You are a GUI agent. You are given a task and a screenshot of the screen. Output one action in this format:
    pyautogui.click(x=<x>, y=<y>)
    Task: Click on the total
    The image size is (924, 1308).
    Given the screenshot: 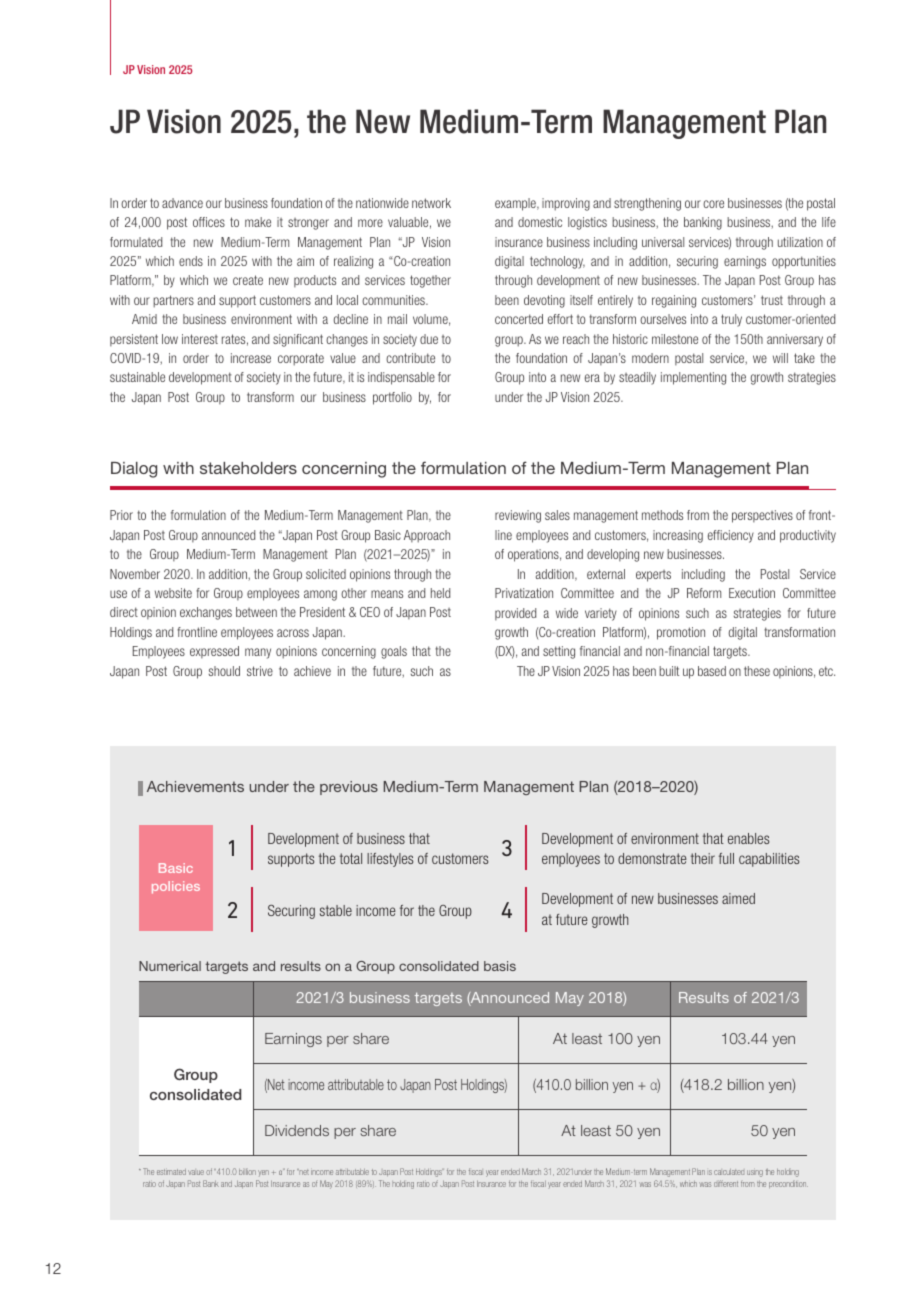 What is the action you would take?
    pyautogui.click(x=351, y=858)
